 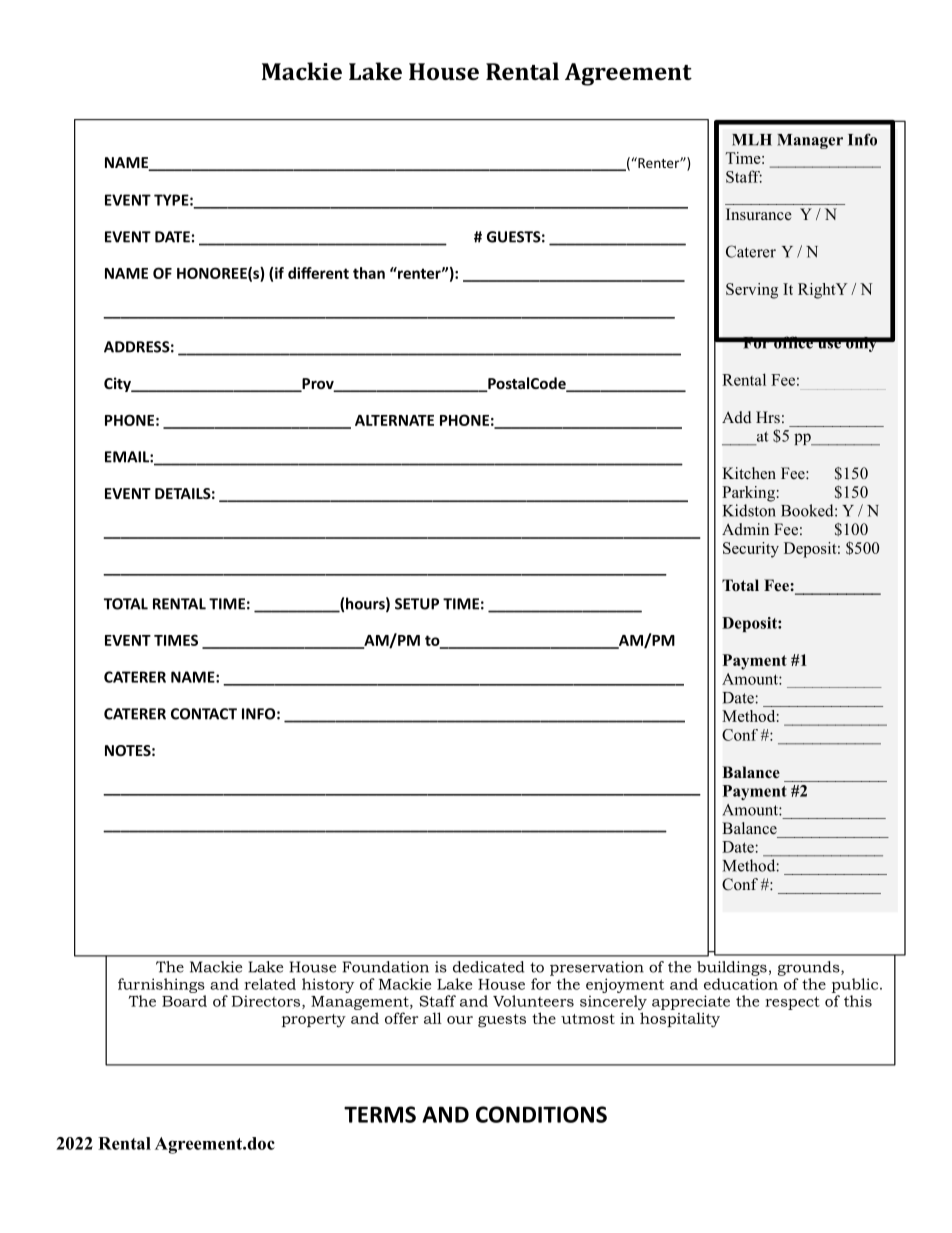 I want to click on grounds, so click(x=810, y=968).
